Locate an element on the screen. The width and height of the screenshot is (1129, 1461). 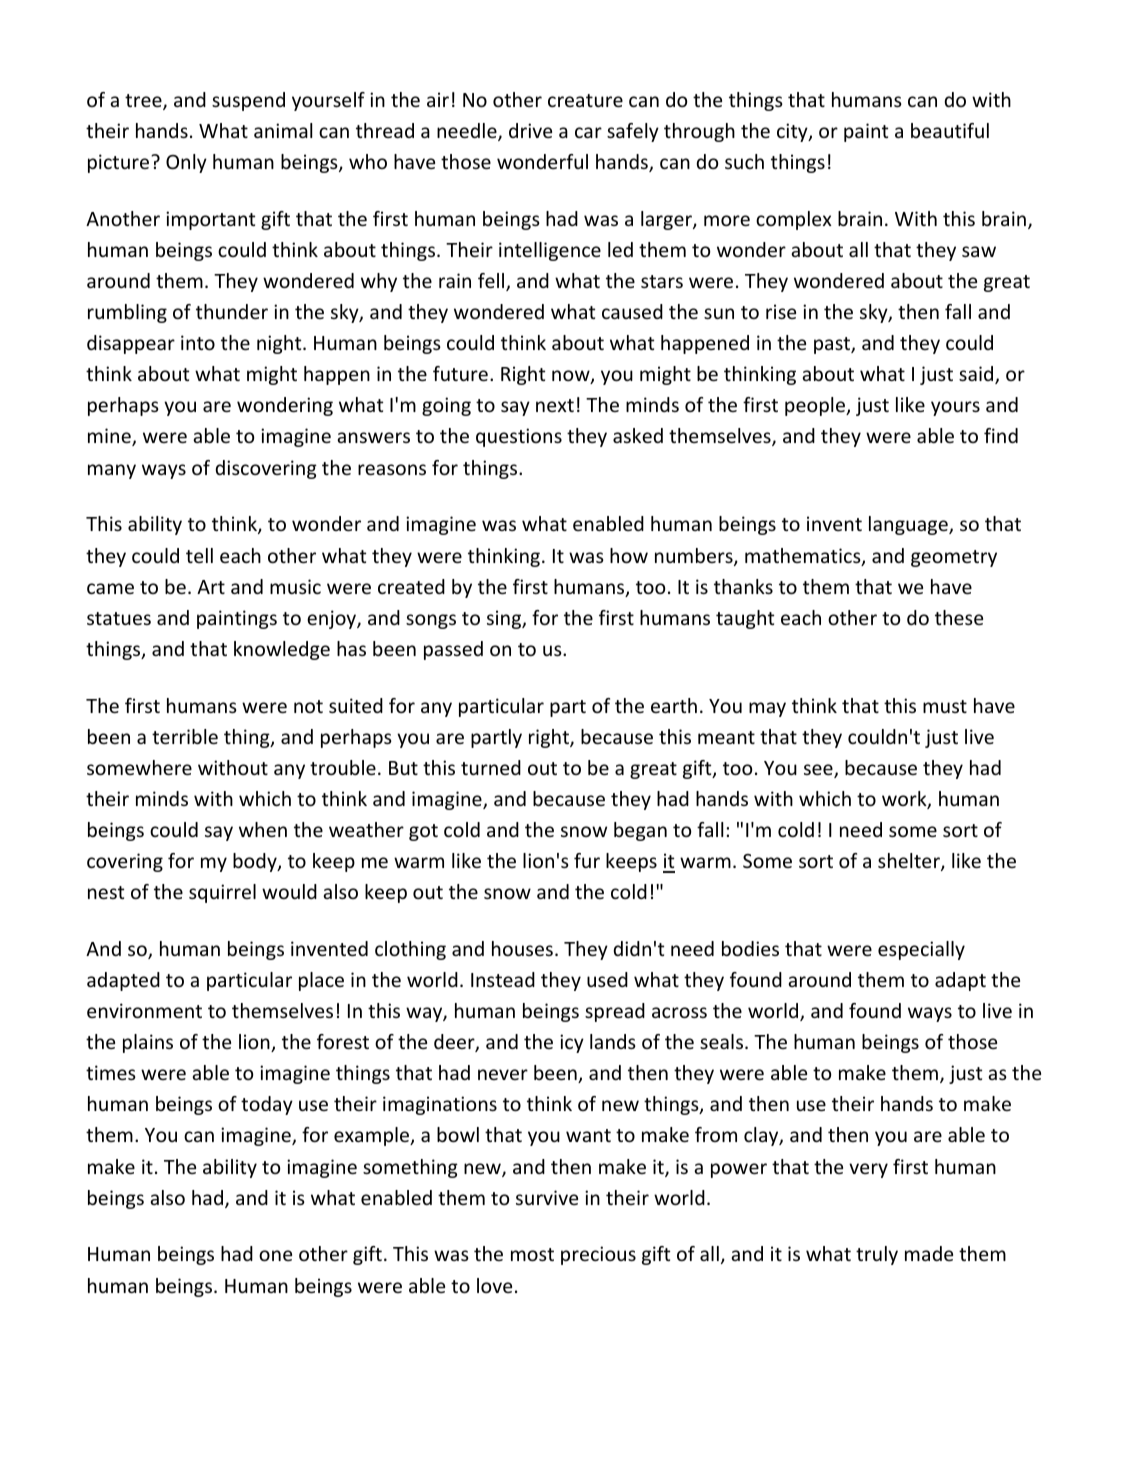
passed is located at coordinates (453, 650).
